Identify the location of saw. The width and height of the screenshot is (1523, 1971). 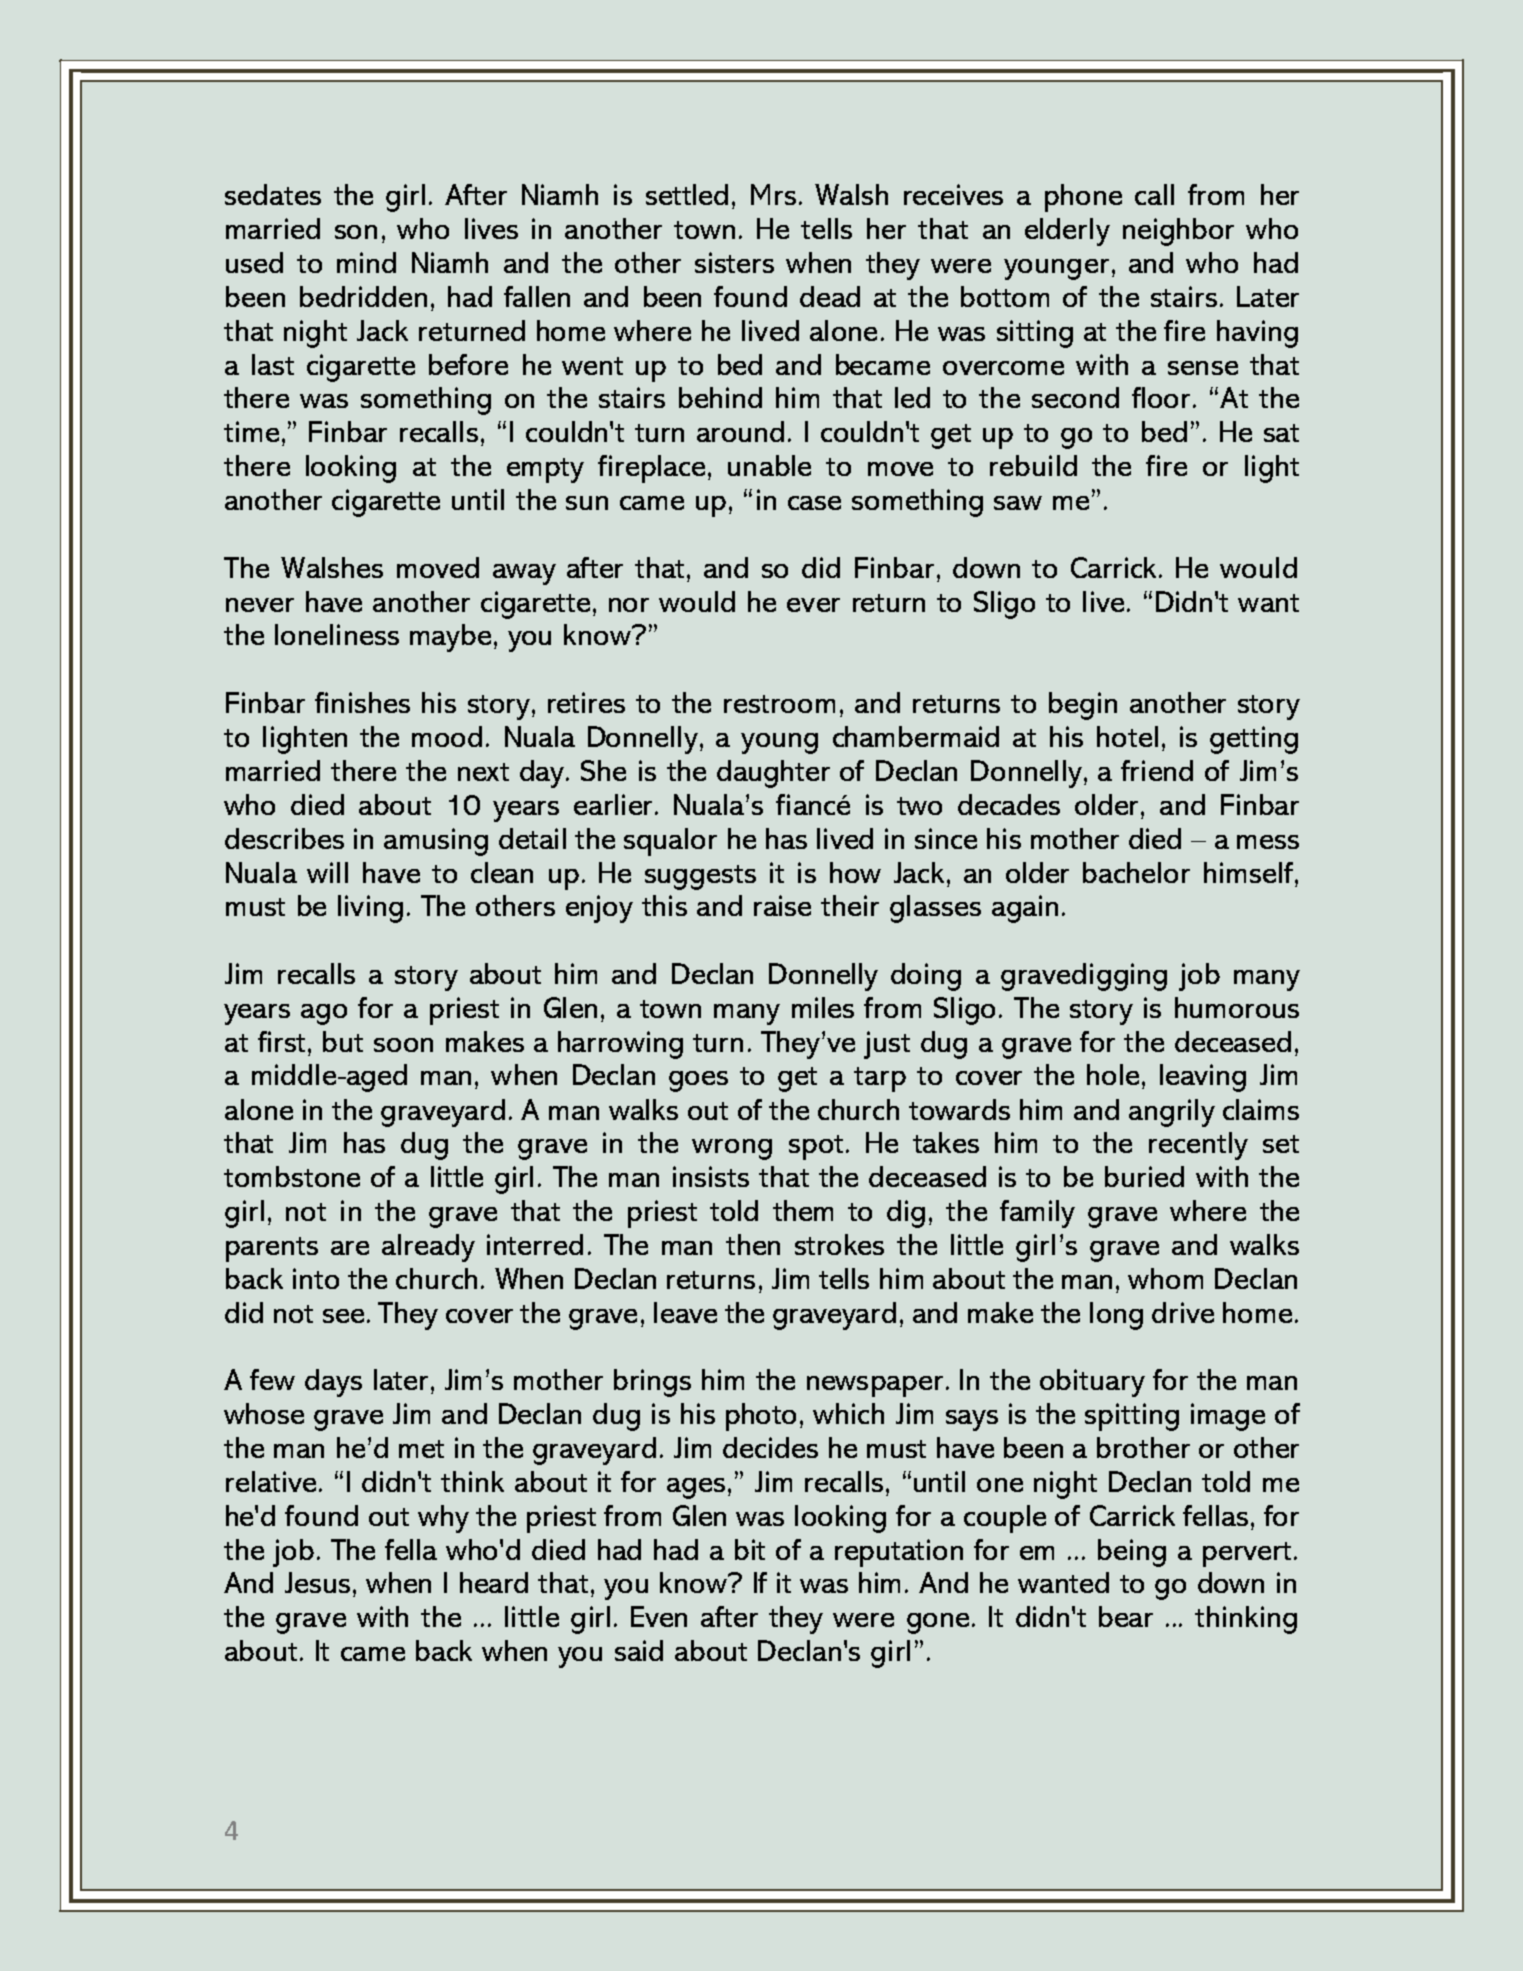
(1018, 503).
